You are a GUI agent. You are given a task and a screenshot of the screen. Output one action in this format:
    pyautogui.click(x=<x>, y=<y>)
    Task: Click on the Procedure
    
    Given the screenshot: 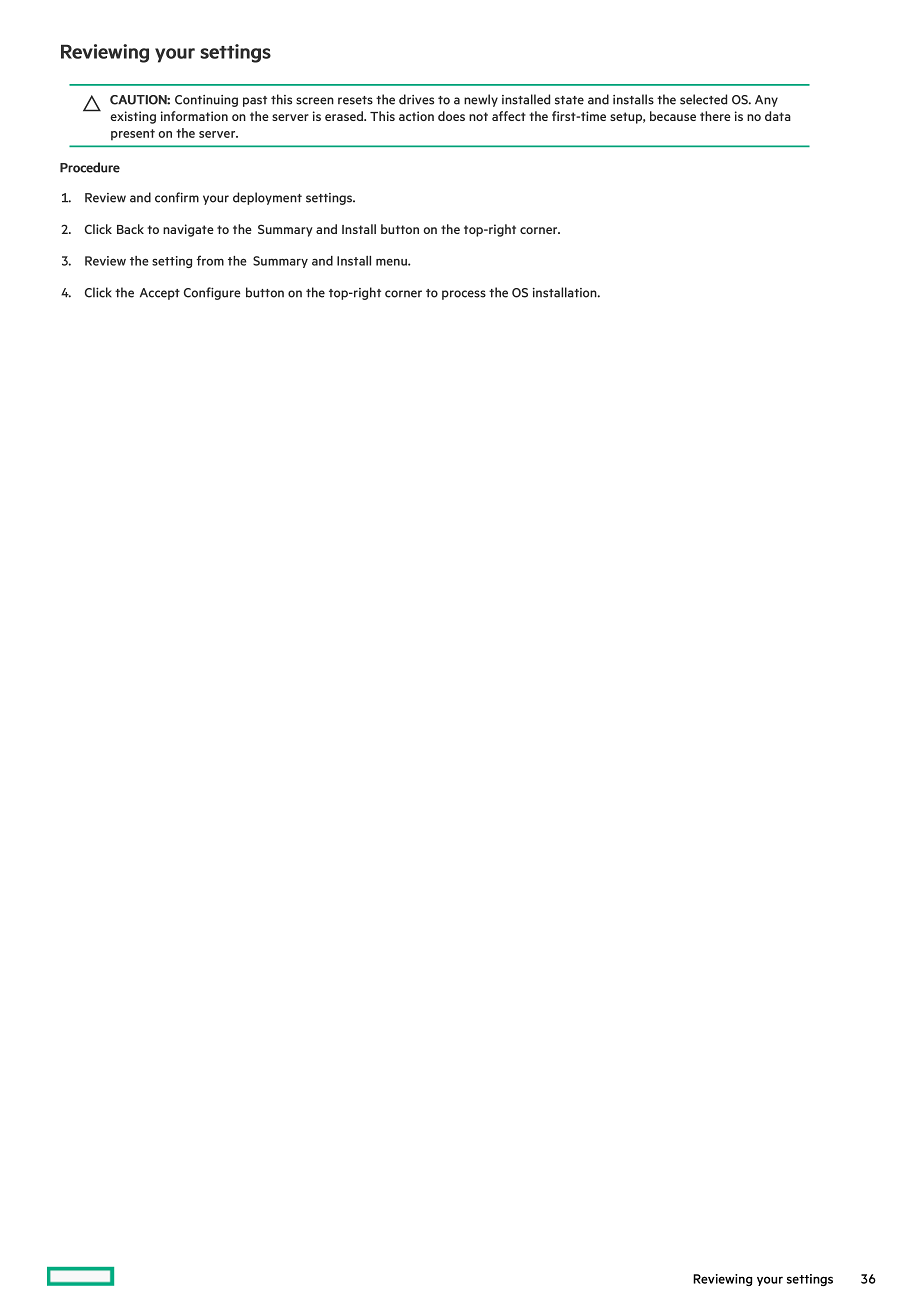 What is the action you would take?
    pyautogui.click(x=90, y=167)
